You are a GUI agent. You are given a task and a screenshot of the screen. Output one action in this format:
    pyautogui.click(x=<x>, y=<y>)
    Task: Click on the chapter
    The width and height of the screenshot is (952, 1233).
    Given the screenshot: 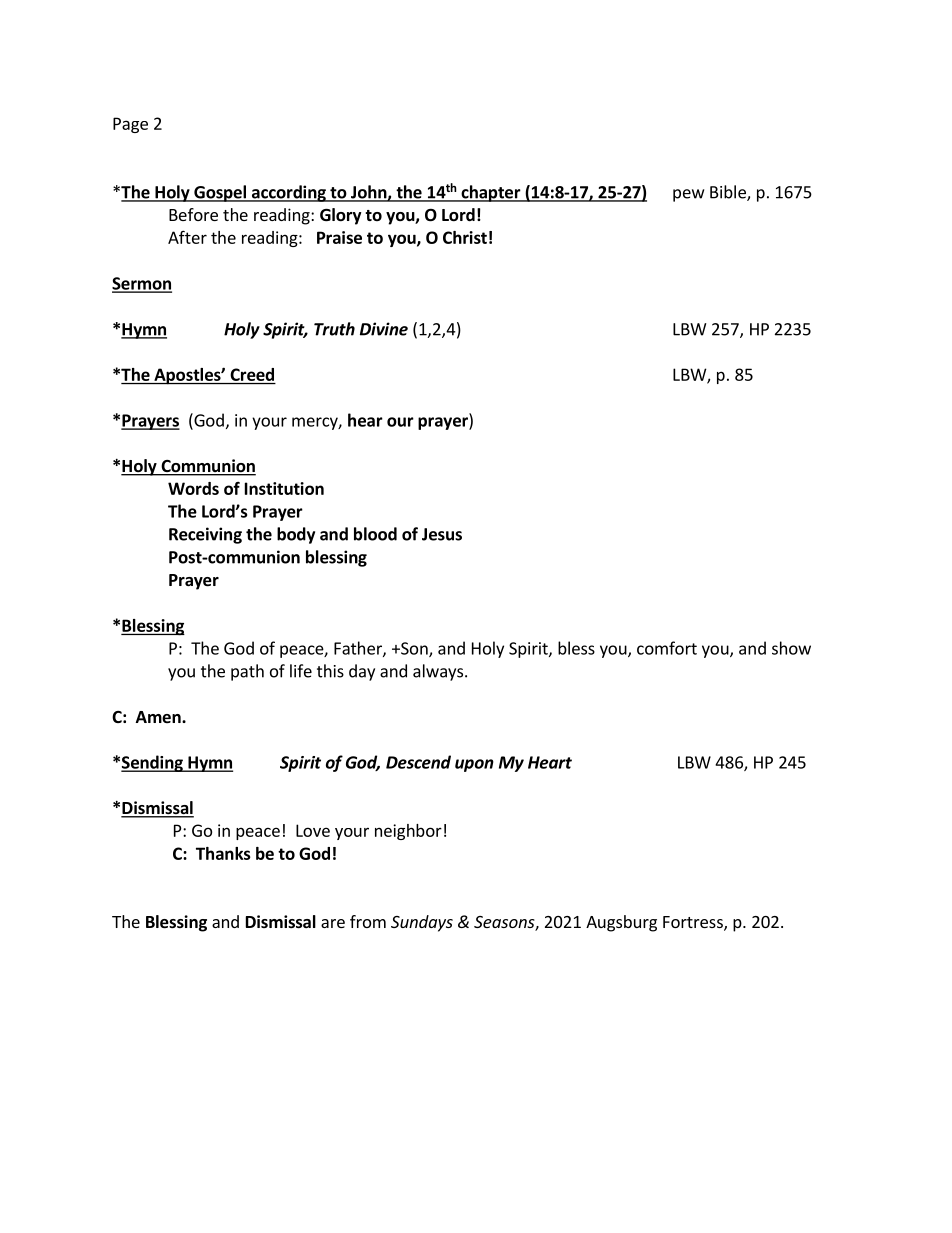 What is the action you would take?
    pyautogui.click(x=491, y=193)
